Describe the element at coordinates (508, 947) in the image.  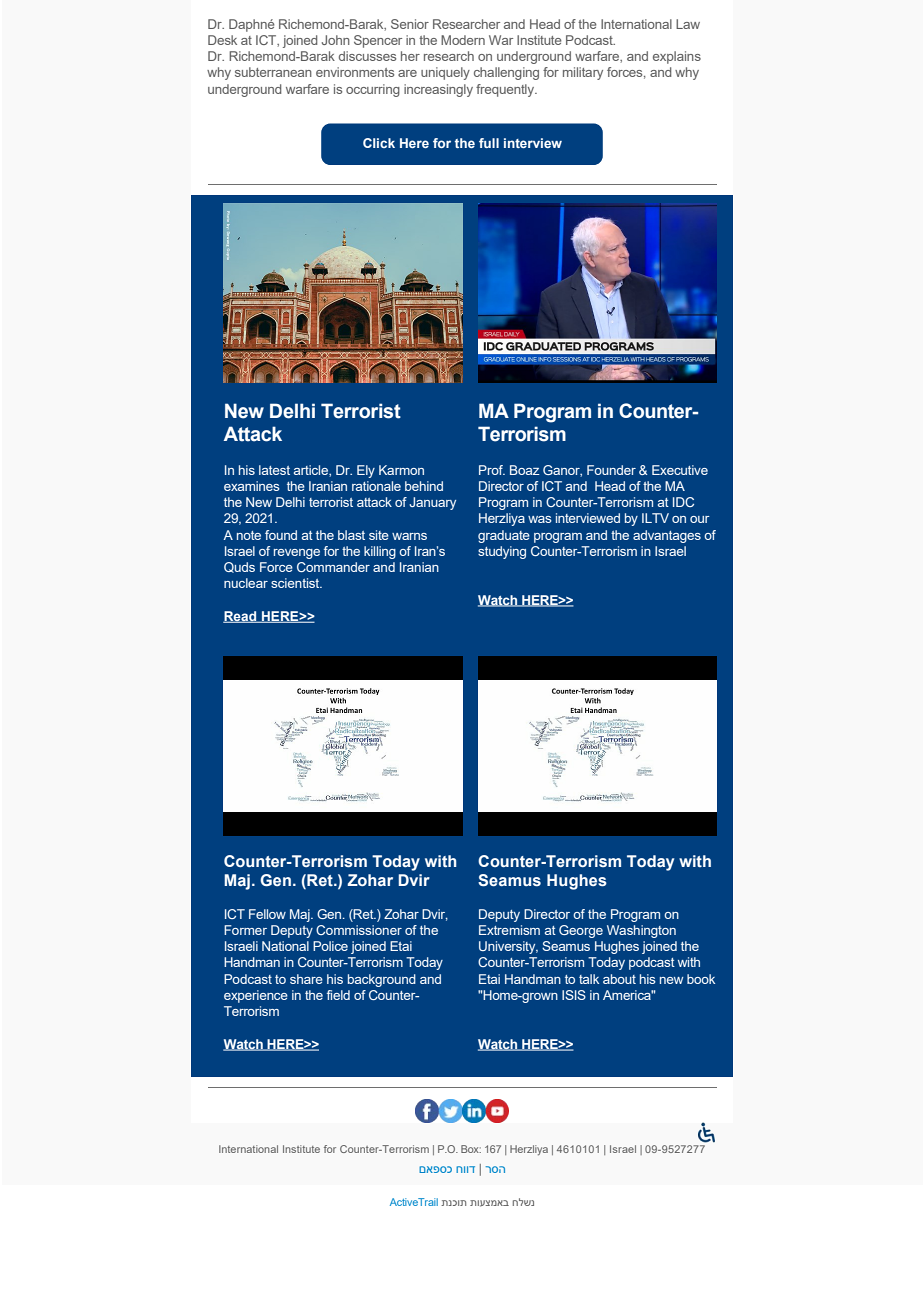
I see `University` at that location.
